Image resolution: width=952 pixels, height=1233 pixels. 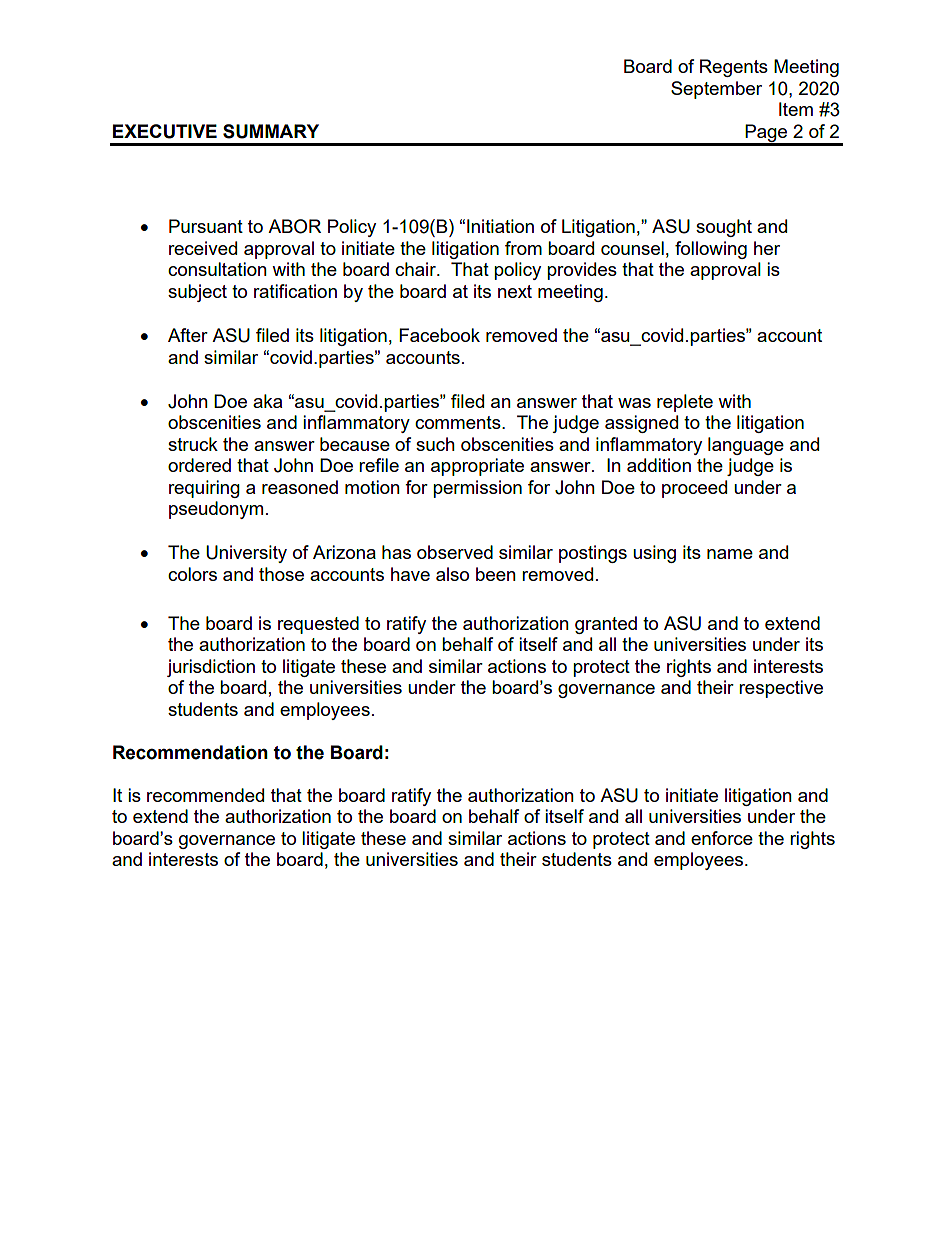 What do you see at coordinates (199, 465) in the screenshot?
I see `ordered` at bounding box center [199, 465].
